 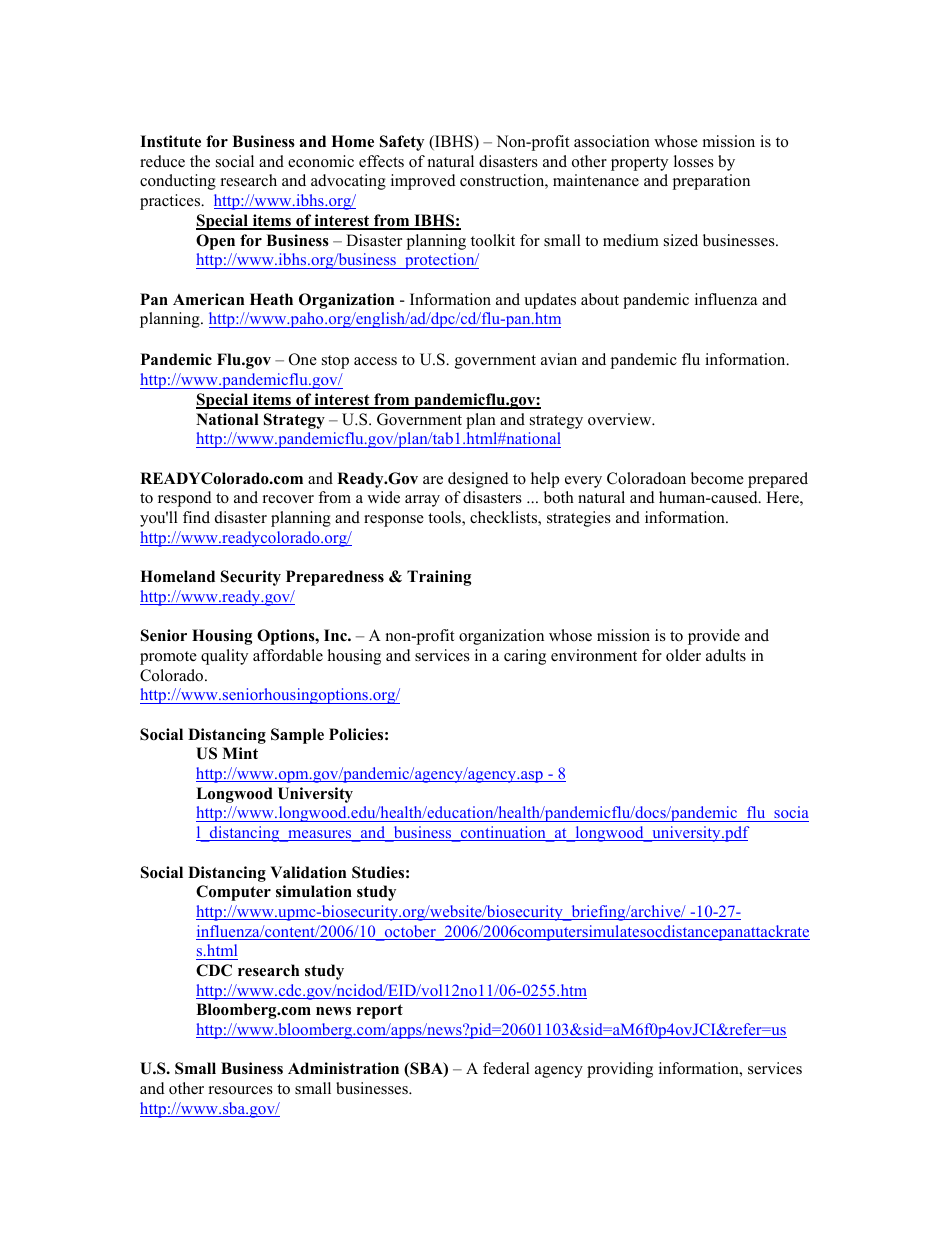 What do you see at coordinates (439, 578) in the page?
I see `Training` at bounding box center [439, 578].
